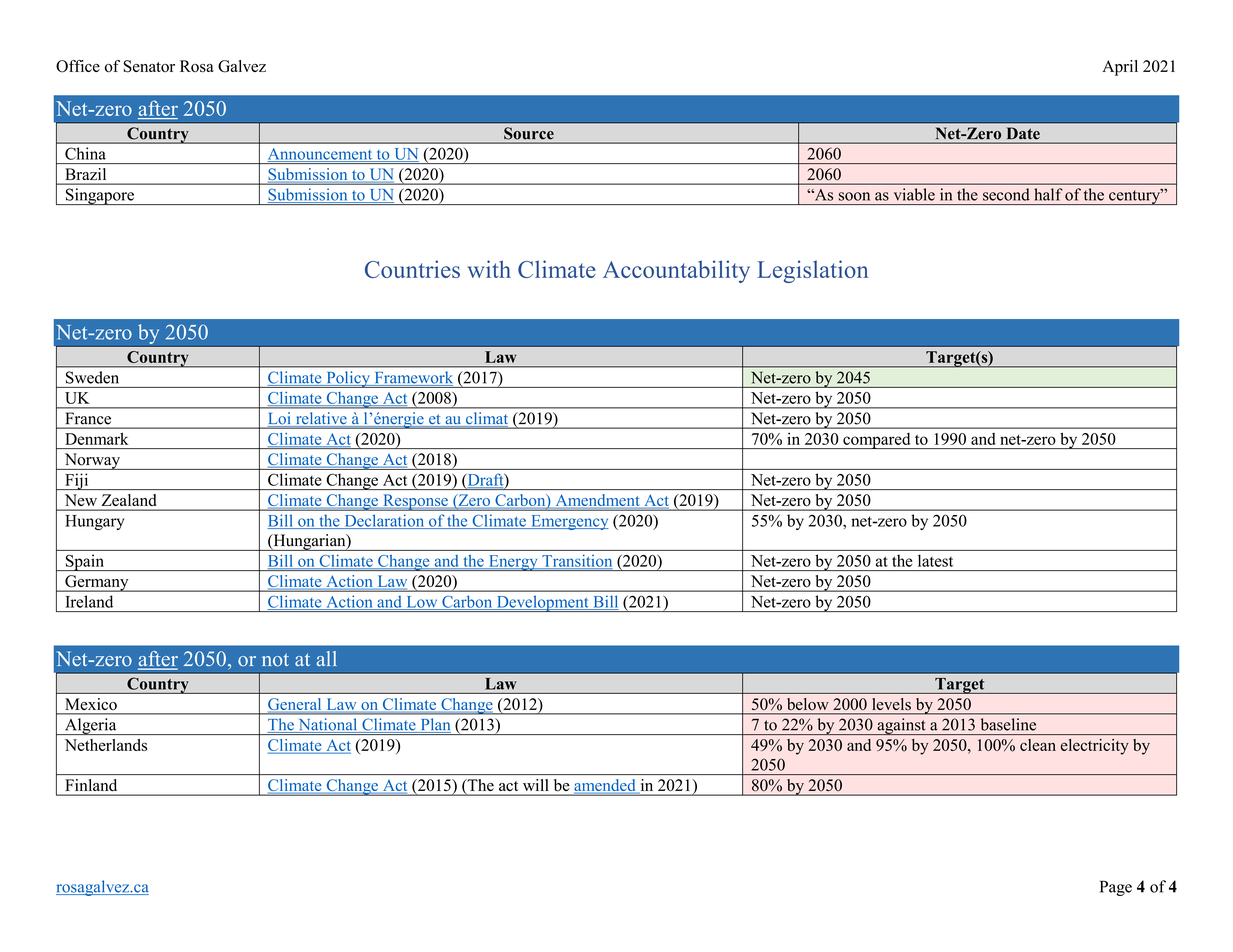 The image size is (1233, 952). Describe the element at coordinates (97, 583) in the document. I see `Germany` at that location.
